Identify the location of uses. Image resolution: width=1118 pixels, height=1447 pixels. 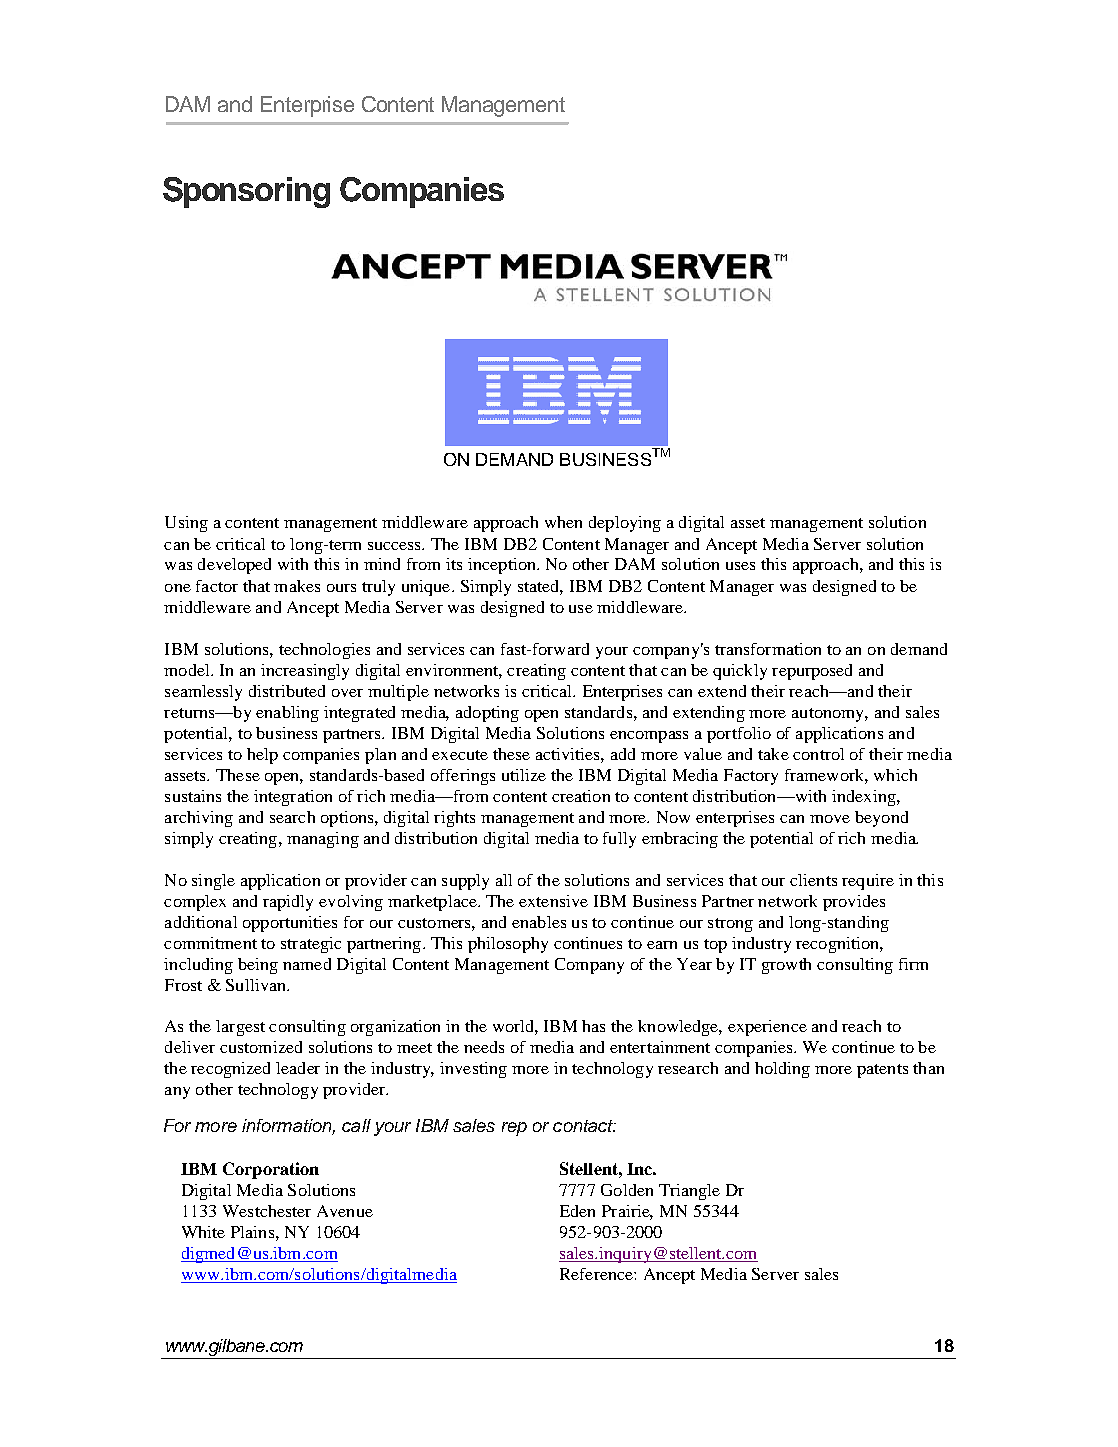
(740, 566).
